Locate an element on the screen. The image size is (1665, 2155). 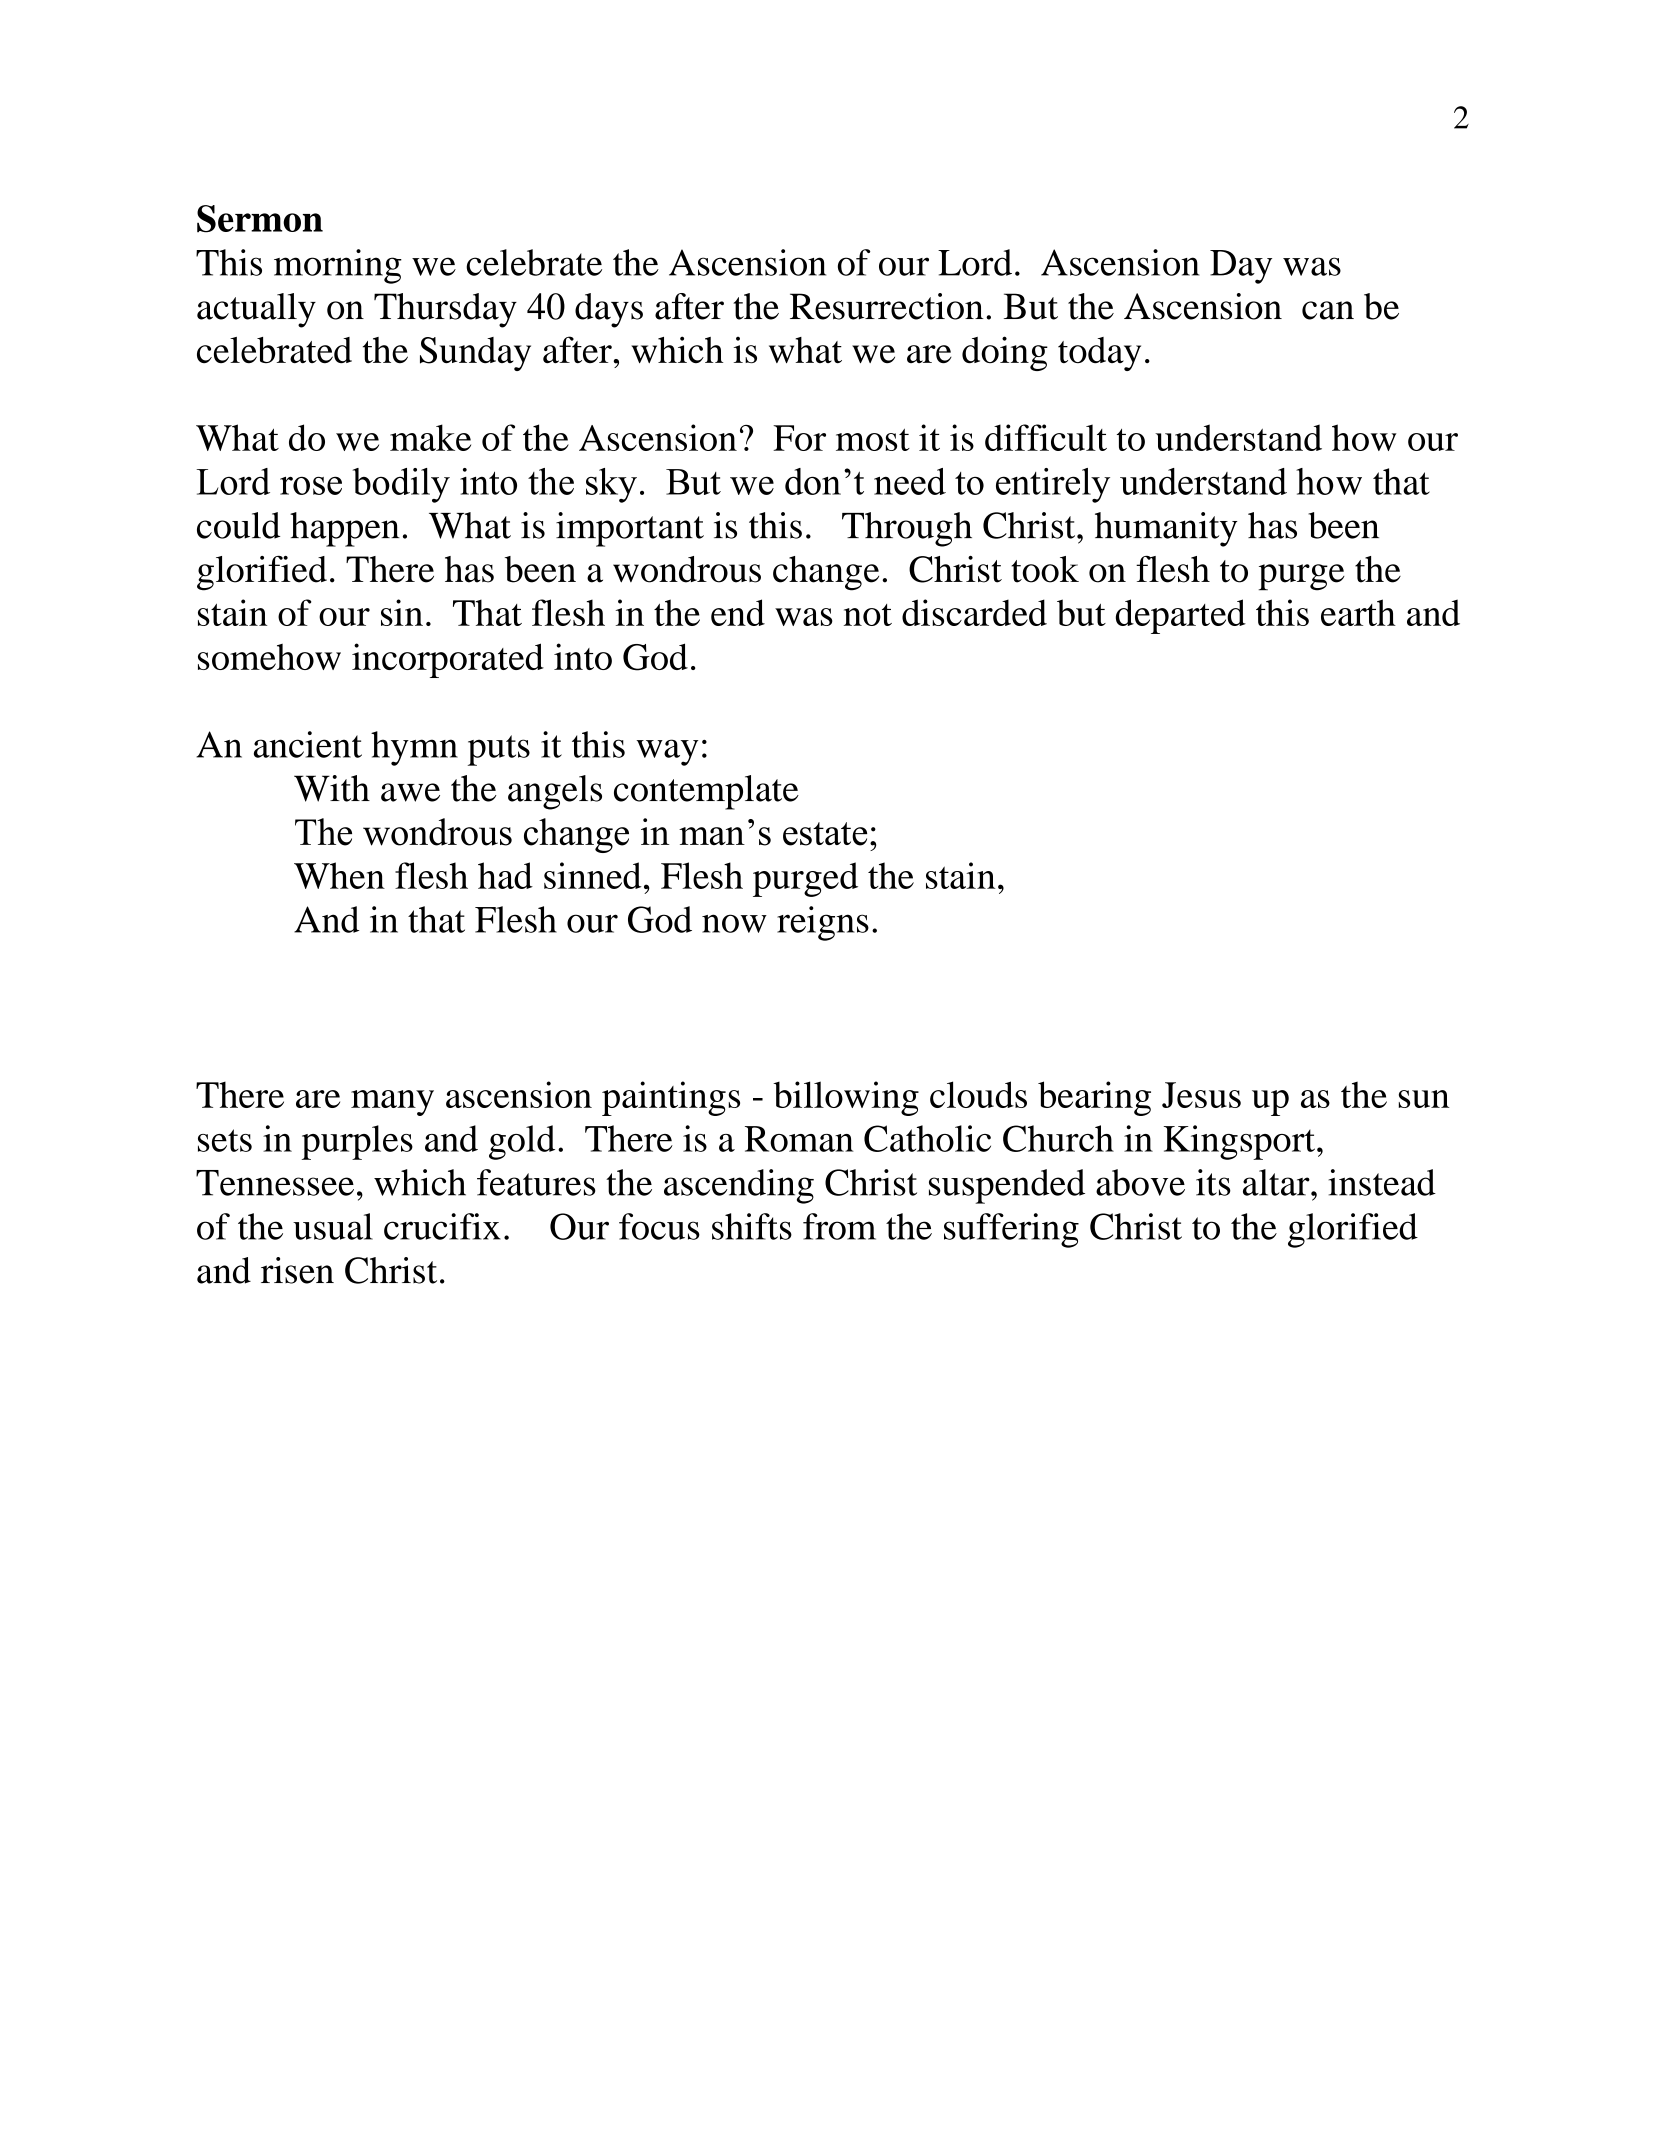
When is located at coordinates (339, 875).
